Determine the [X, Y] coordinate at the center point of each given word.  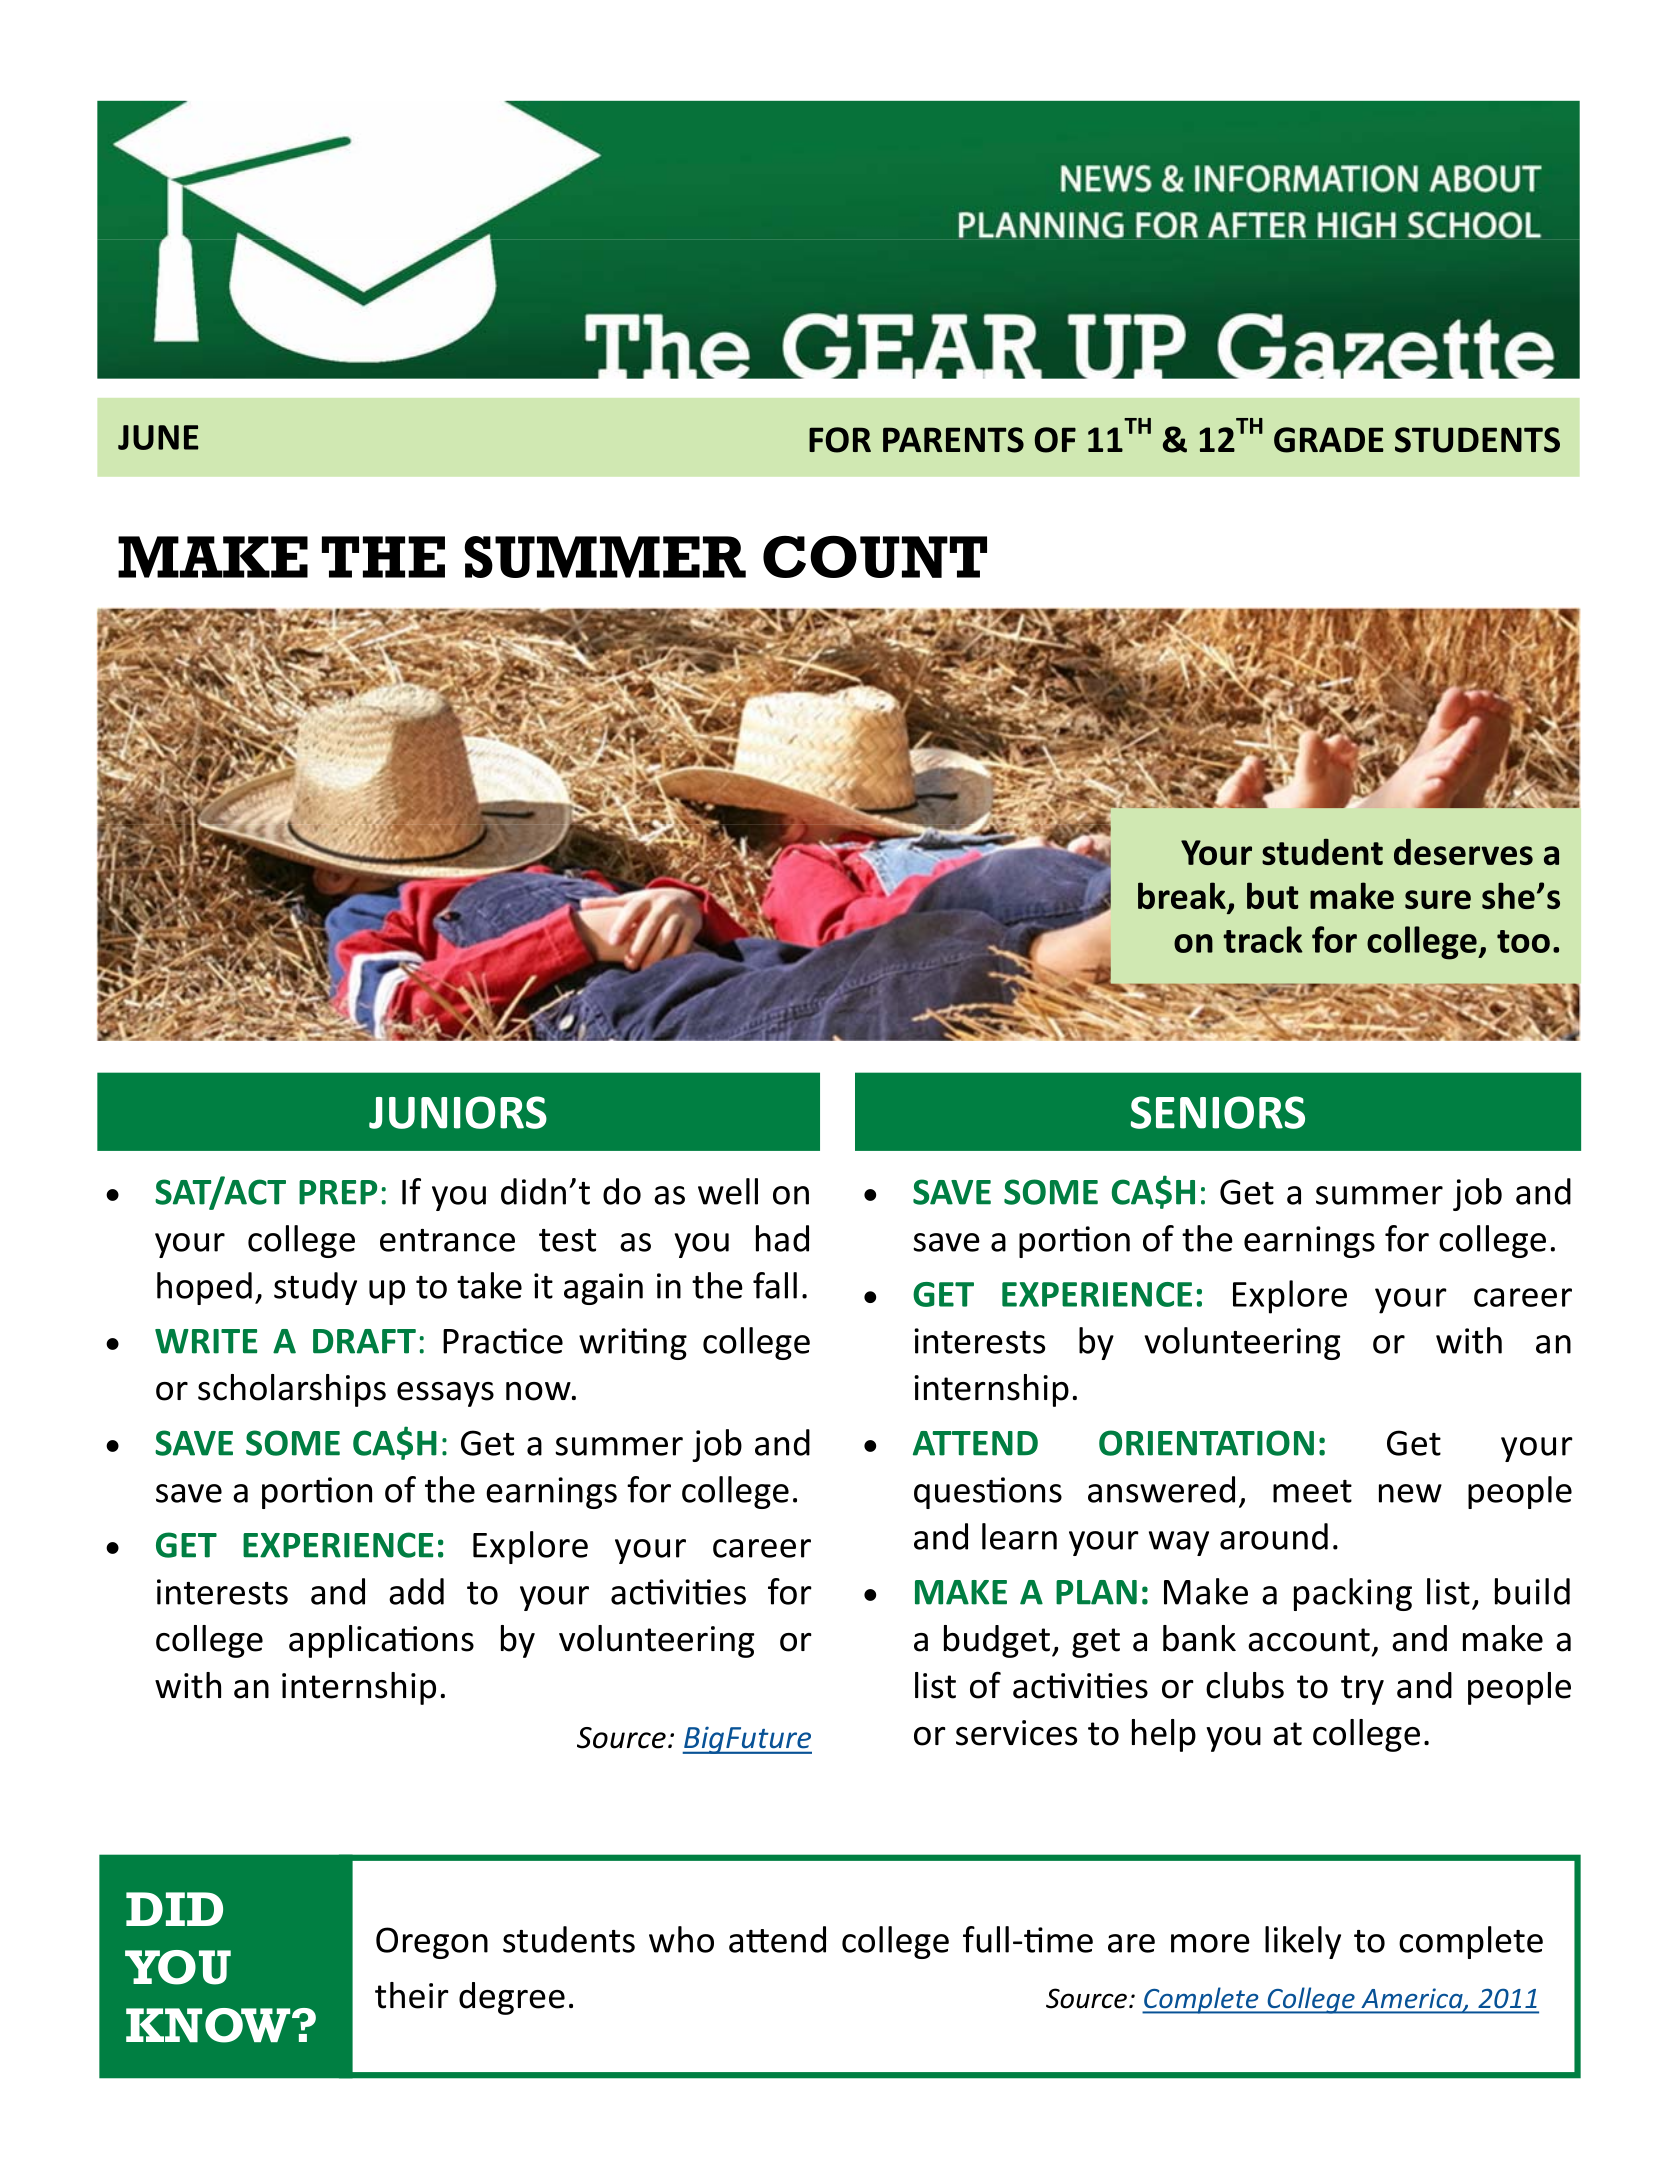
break [1182, 895]
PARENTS [953, 440]
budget [997, 1641]
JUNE [158, 437]
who [681, 1939]
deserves [1463, 851]
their [412, 1995]
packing [1353, 1594]
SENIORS [1218, 1112]
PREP [338, 1192]
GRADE [1329, 440]
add [416, 1591]
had [782, 1238]
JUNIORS [458, 1112]
